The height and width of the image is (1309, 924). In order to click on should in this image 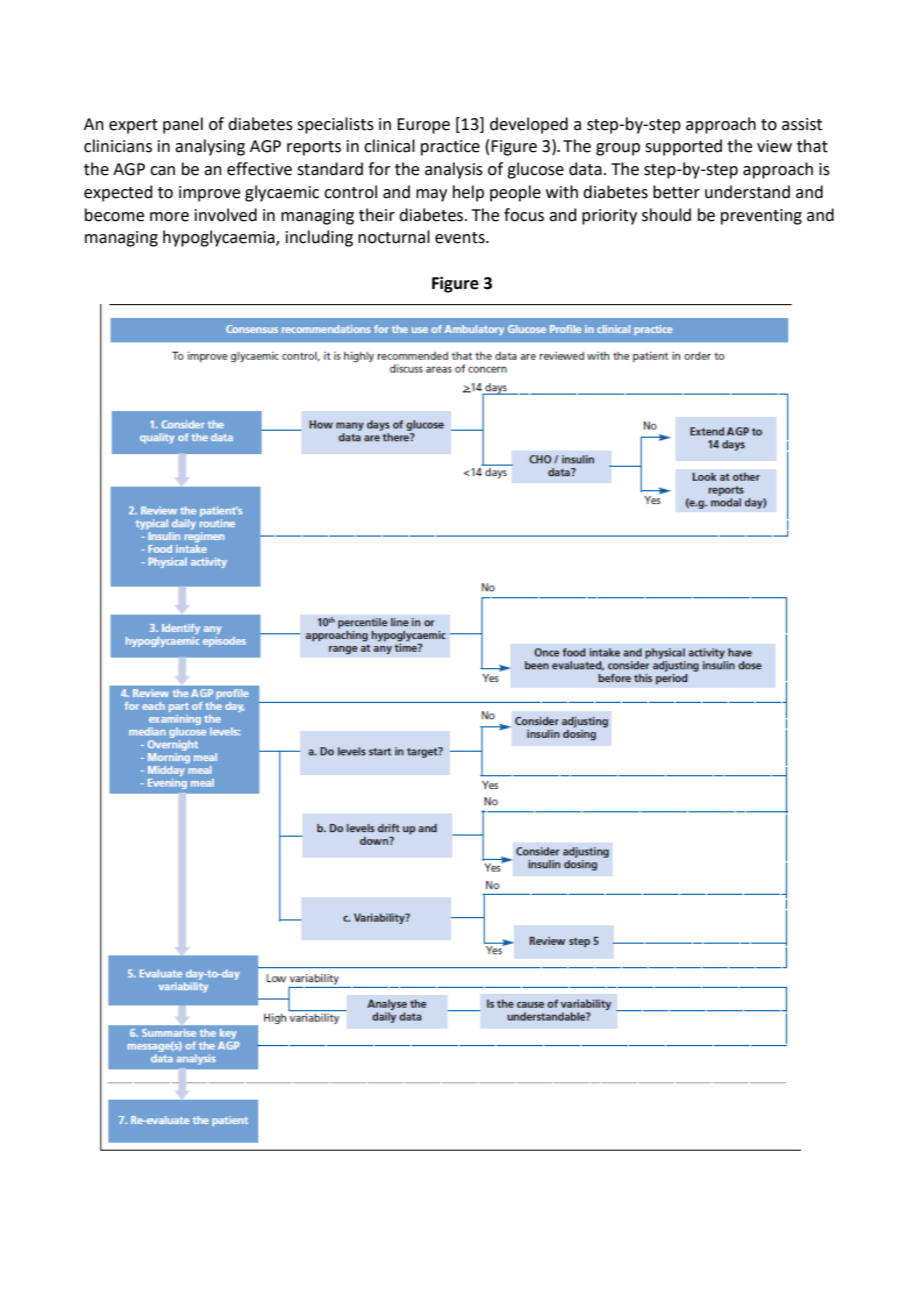, I will do `click(666, 215)`.
